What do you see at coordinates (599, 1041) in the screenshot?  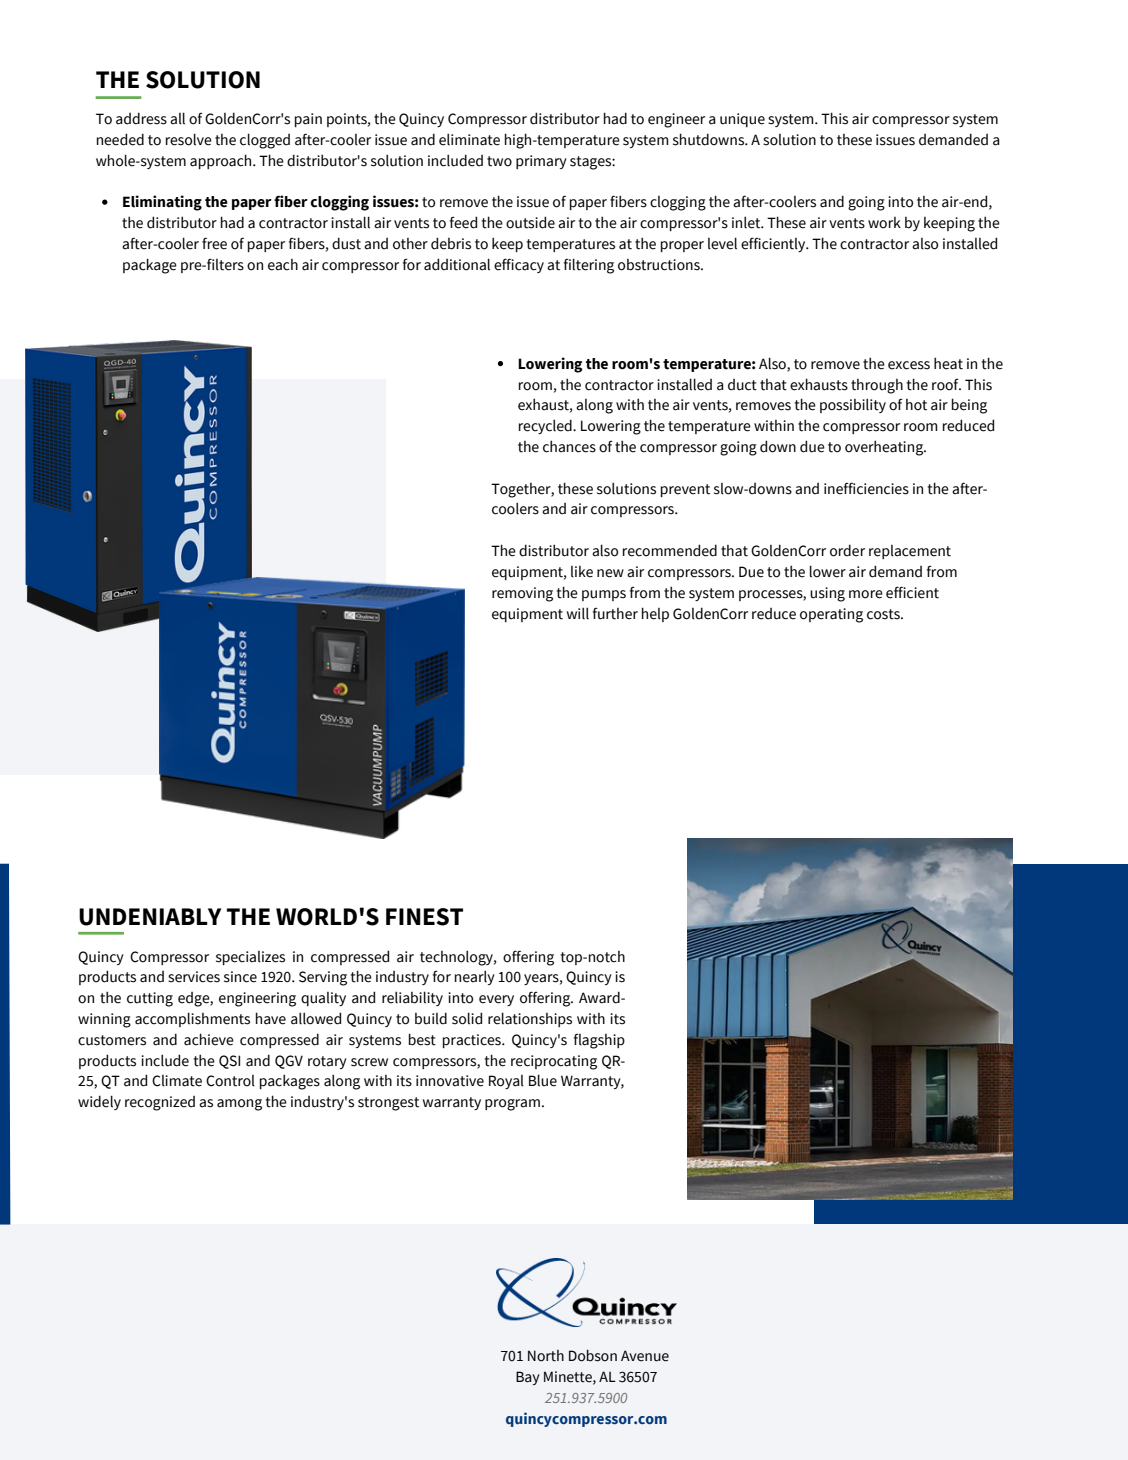 I see `flagship` at bounding box center [599, 1041].
